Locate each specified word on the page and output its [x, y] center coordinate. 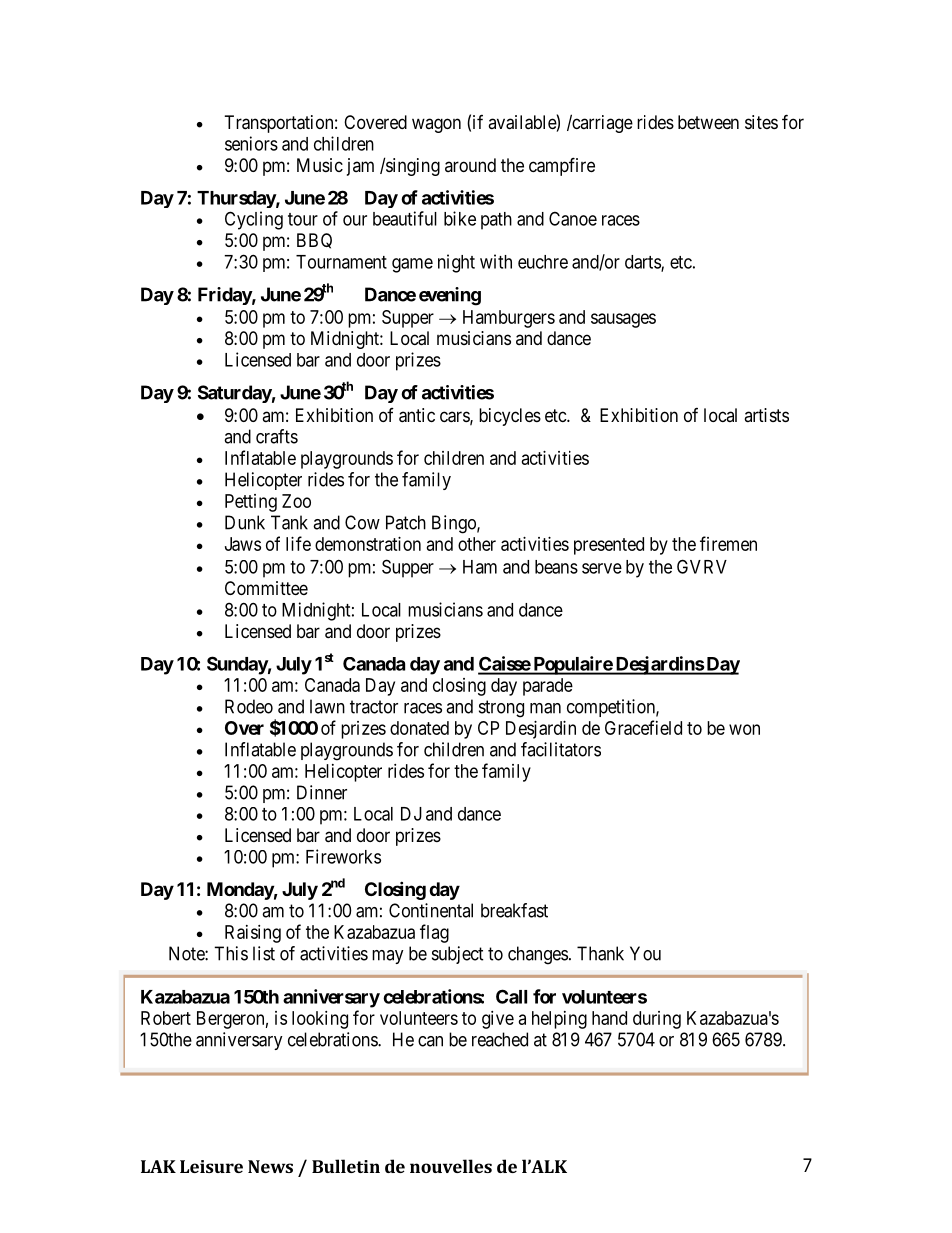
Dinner [322, 792]
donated [419, 728]
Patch [406, 522]
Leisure [211, 1166]
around [470, 165]
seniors [251, 143]
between [708, 122]
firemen [728, 543]
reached [500, 1039]
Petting [251, 503]
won [744, 729]
